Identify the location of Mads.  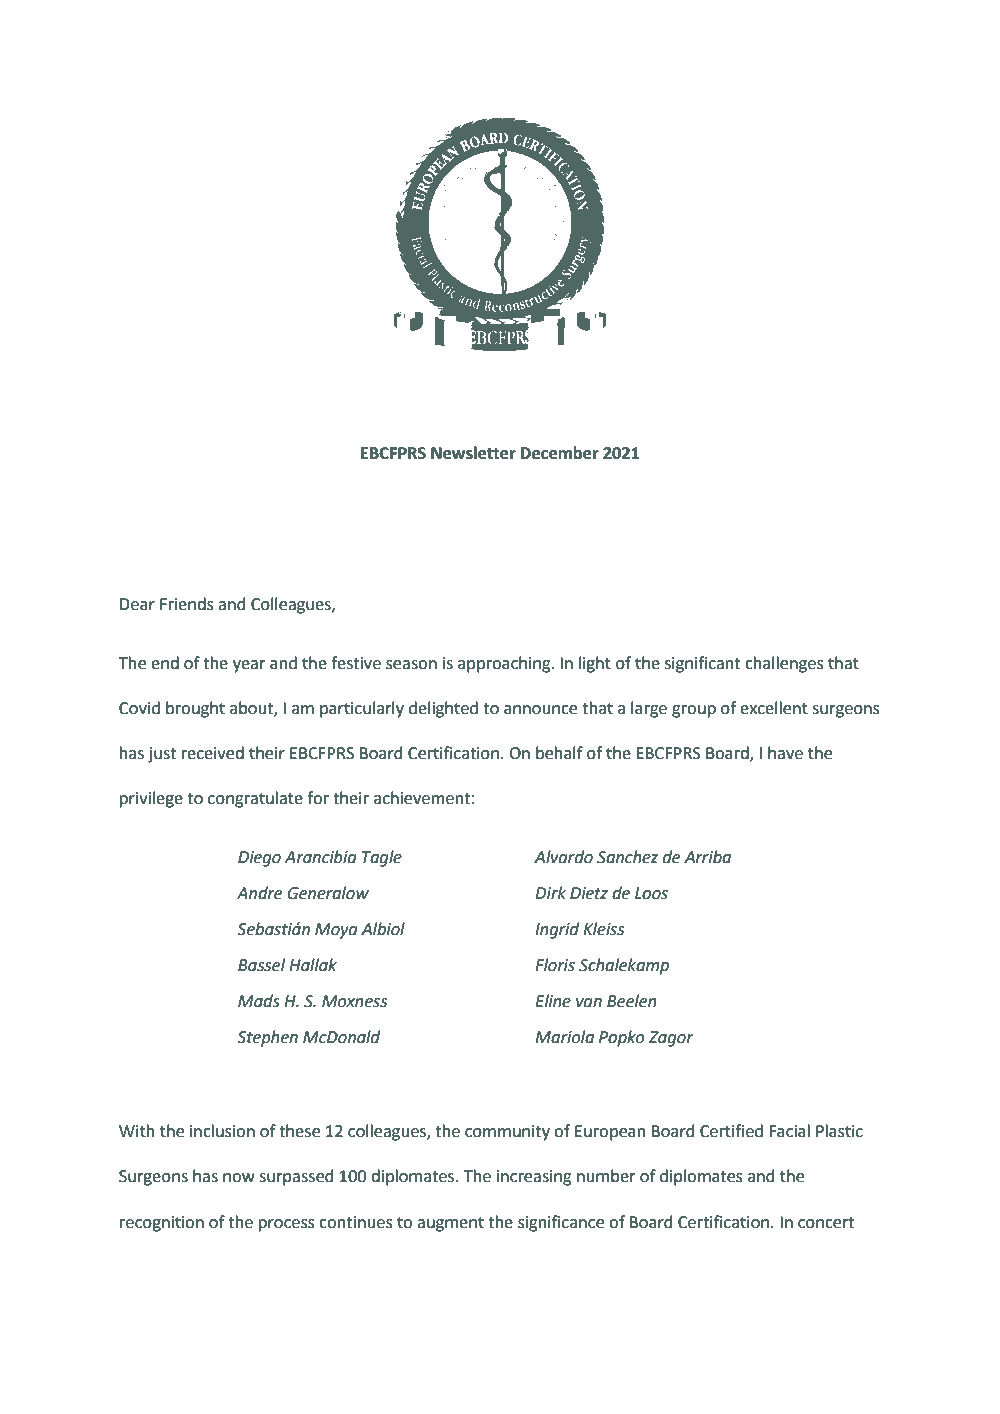
(259, 1001).
